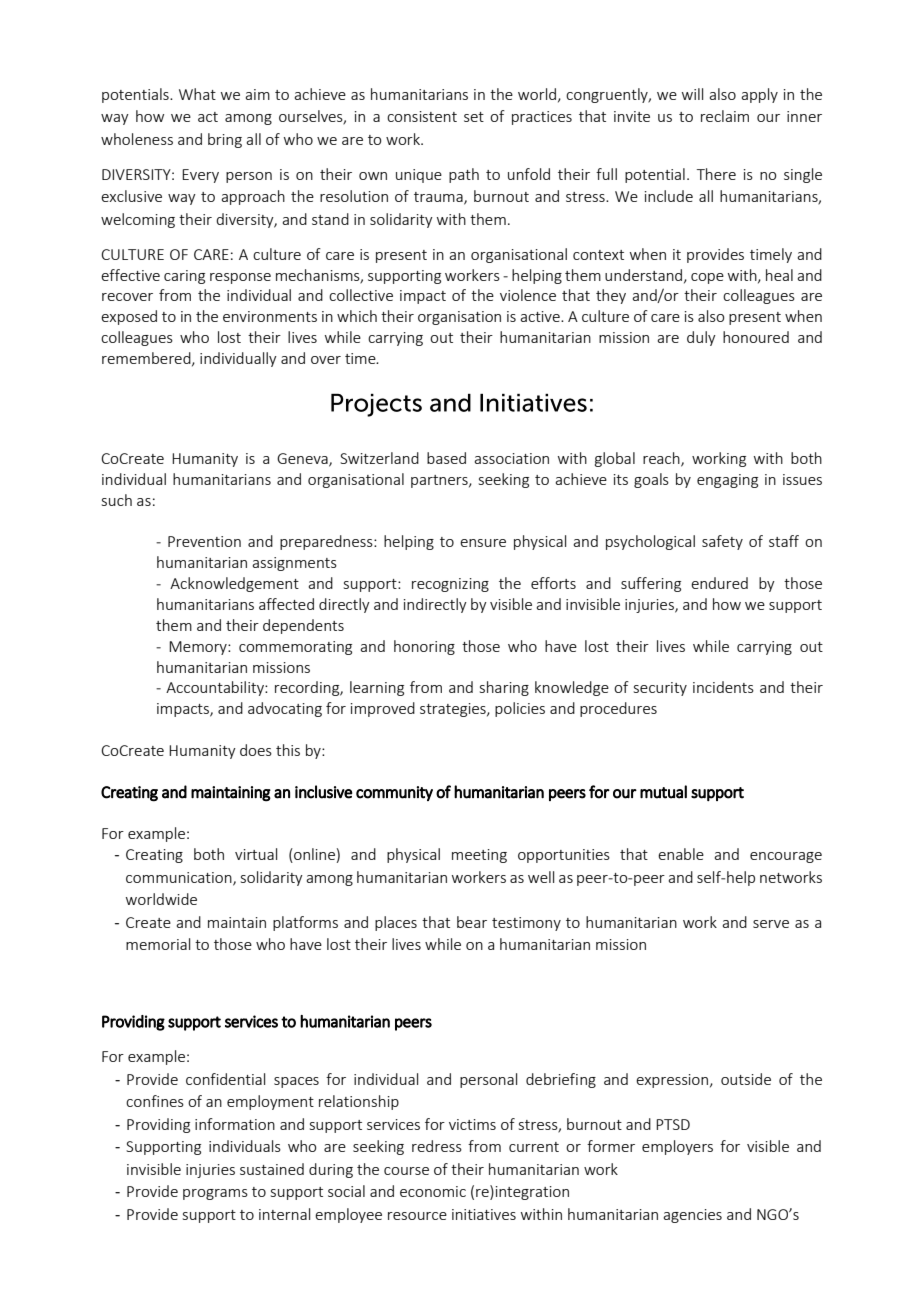 The image size is (924, 1308). What do you see at coordinates (771, 924) in the screenshot?
I see `serve` at bounding box center [771, 924].
